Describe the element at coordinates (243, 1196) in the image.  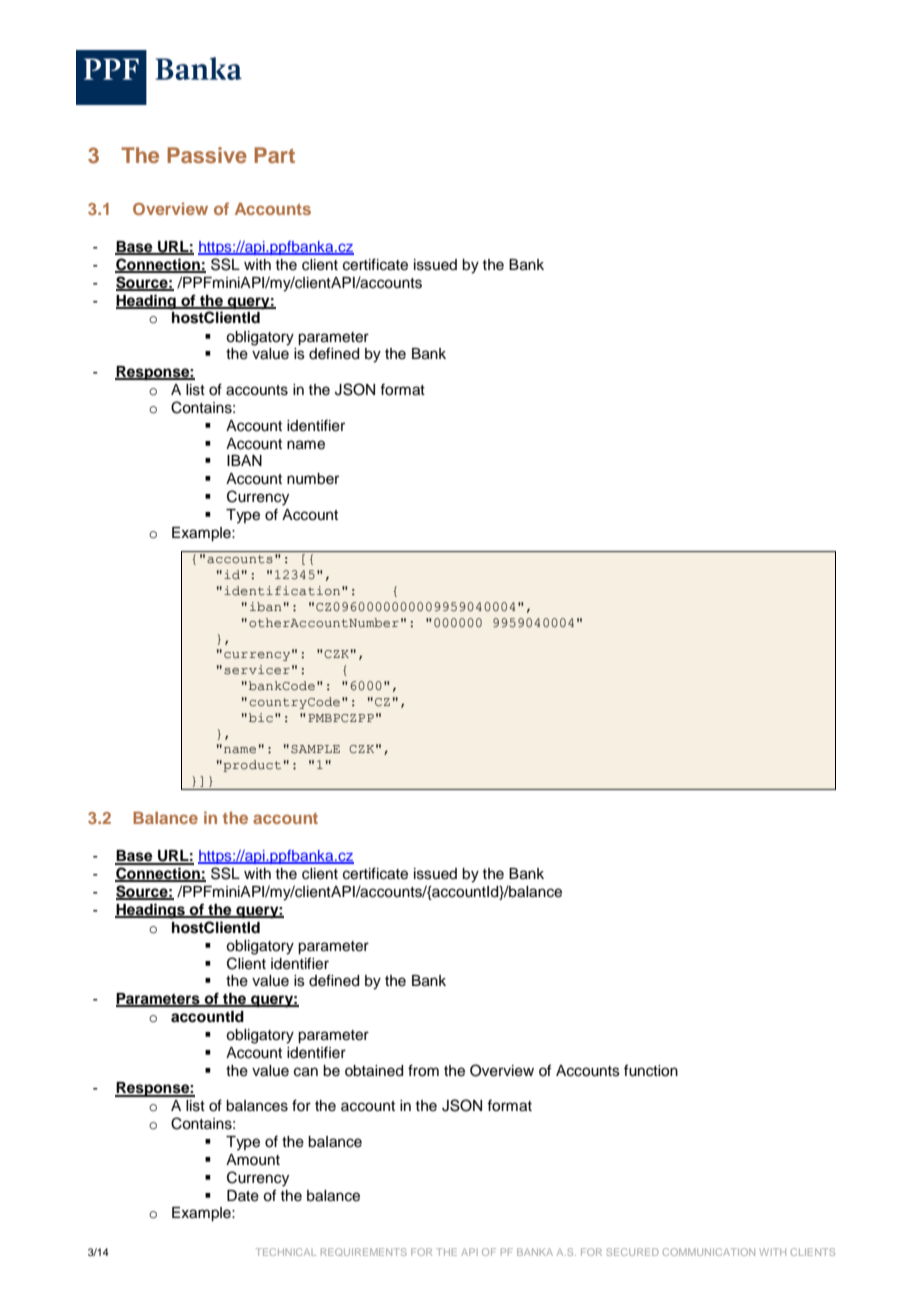
I see `Date` at that location.
